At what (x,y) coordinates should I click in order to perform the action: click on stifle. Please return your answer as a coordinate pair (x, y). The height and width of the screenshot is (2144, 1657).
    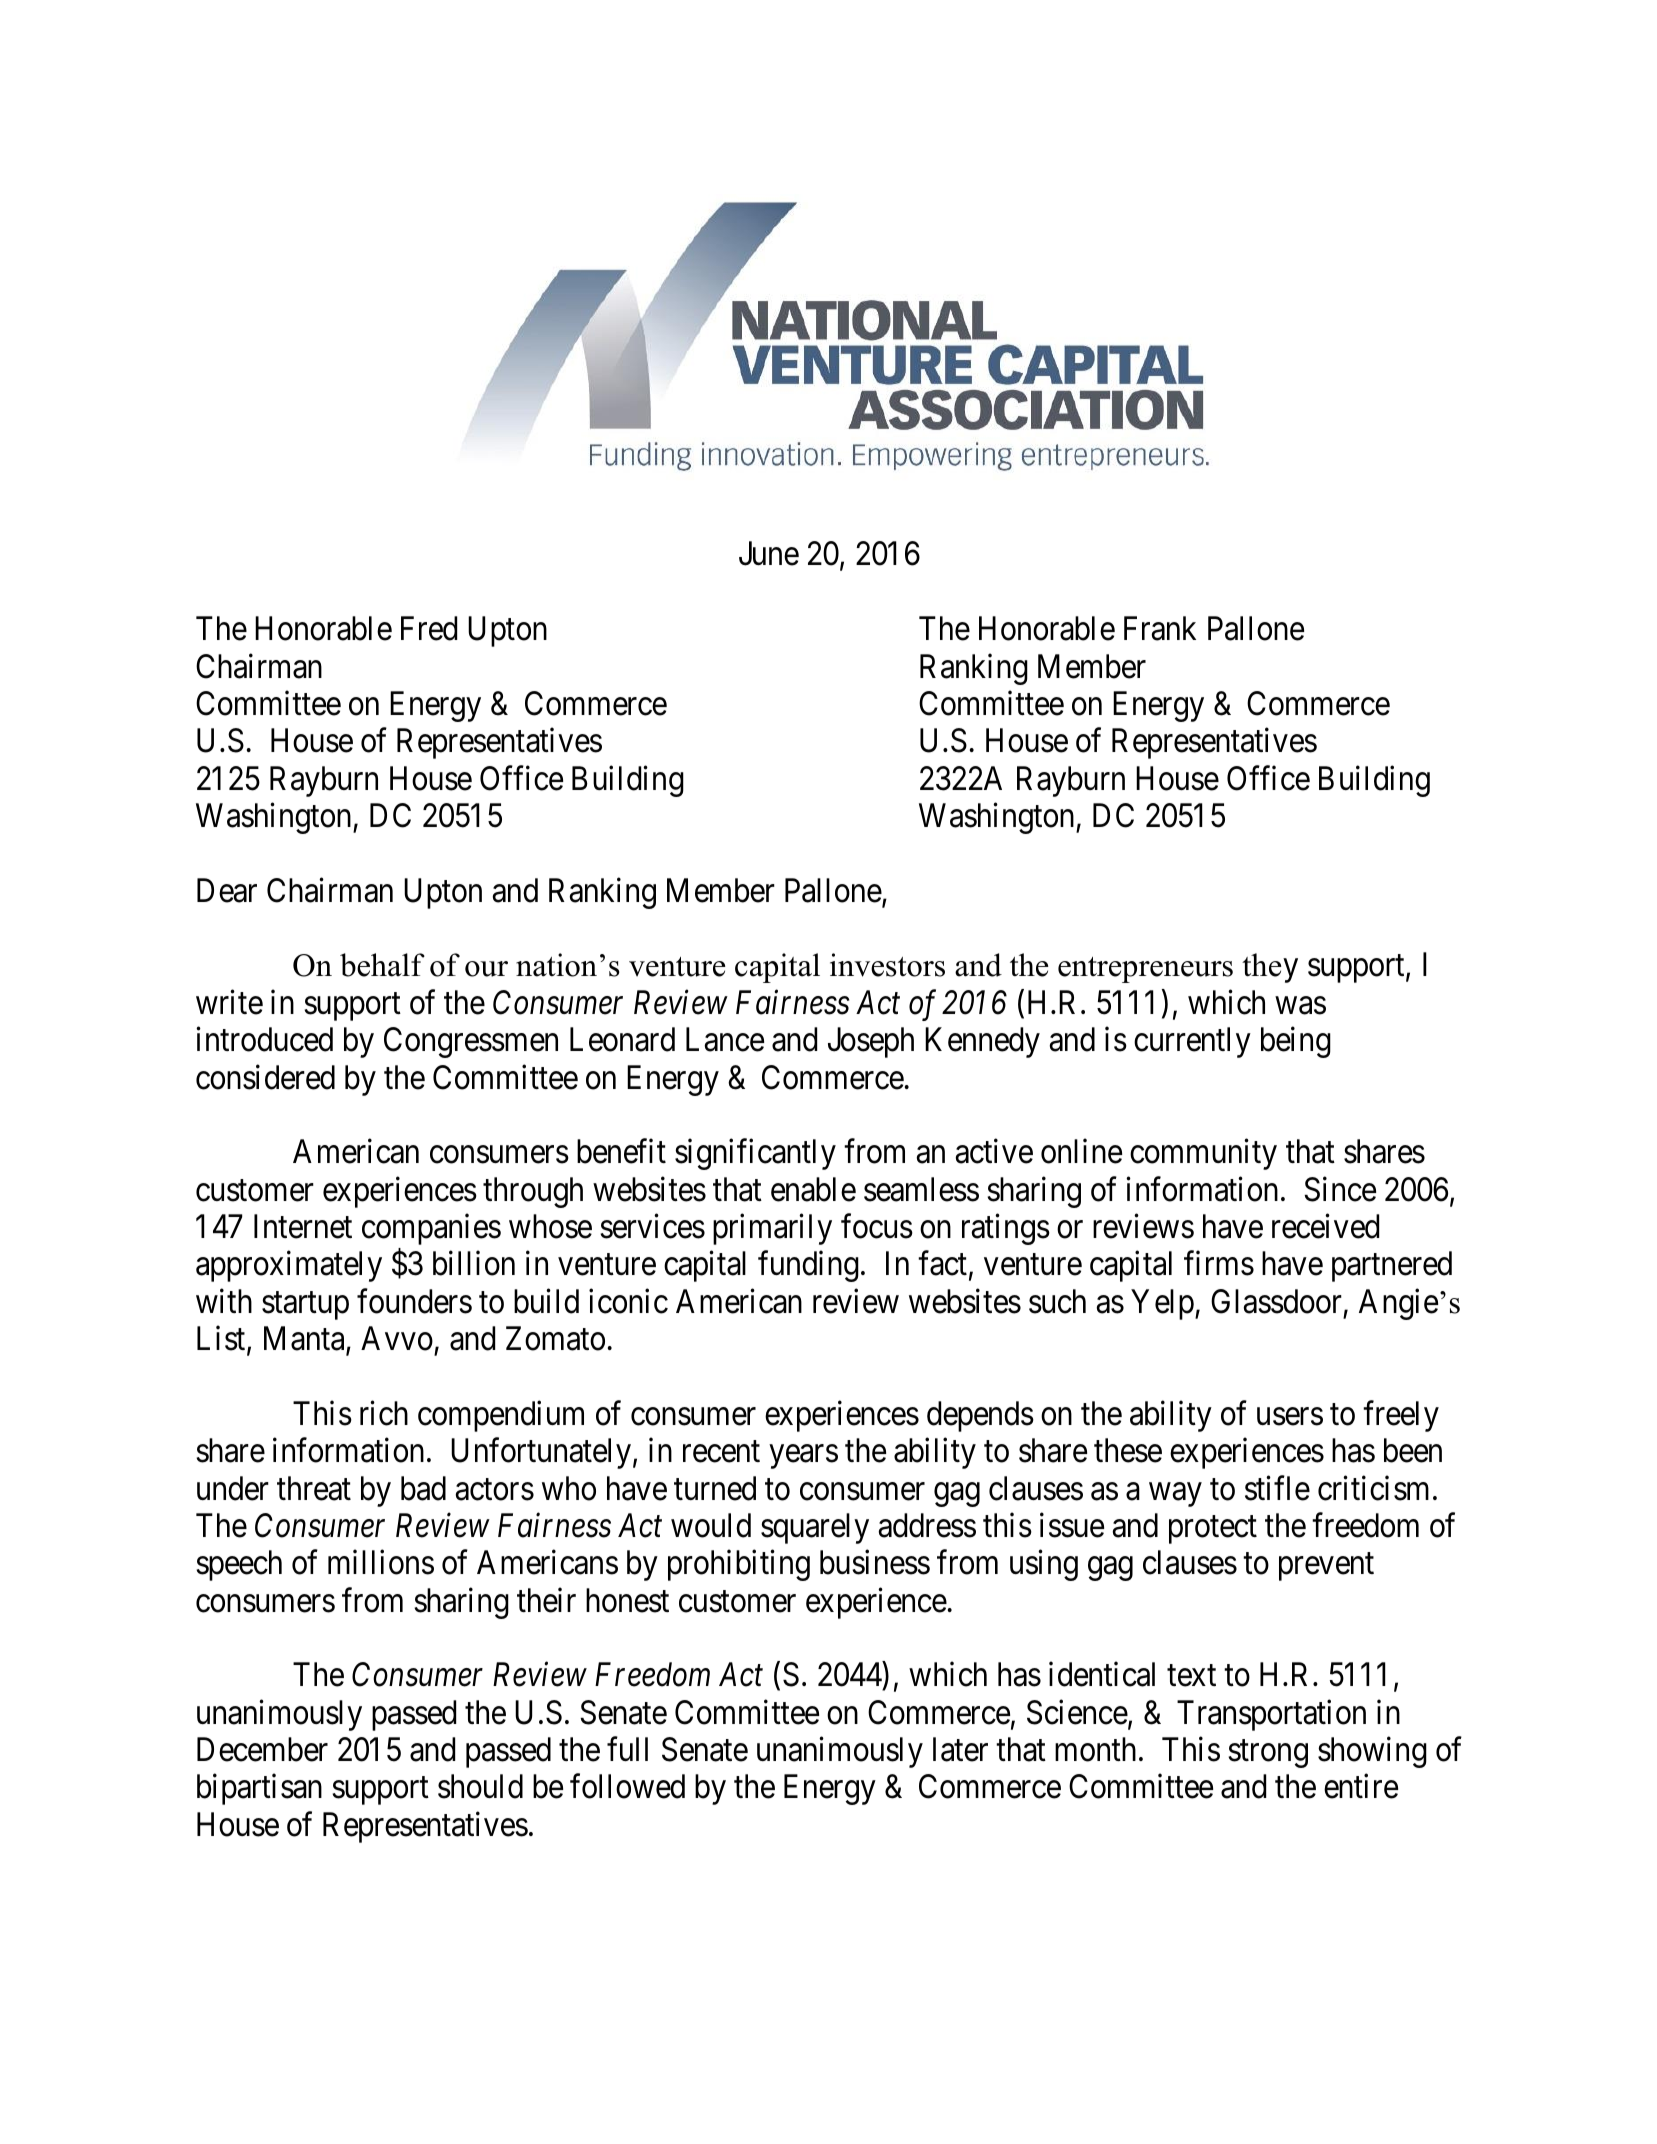
    Looking at the image, I should click on (1277, 1488).
